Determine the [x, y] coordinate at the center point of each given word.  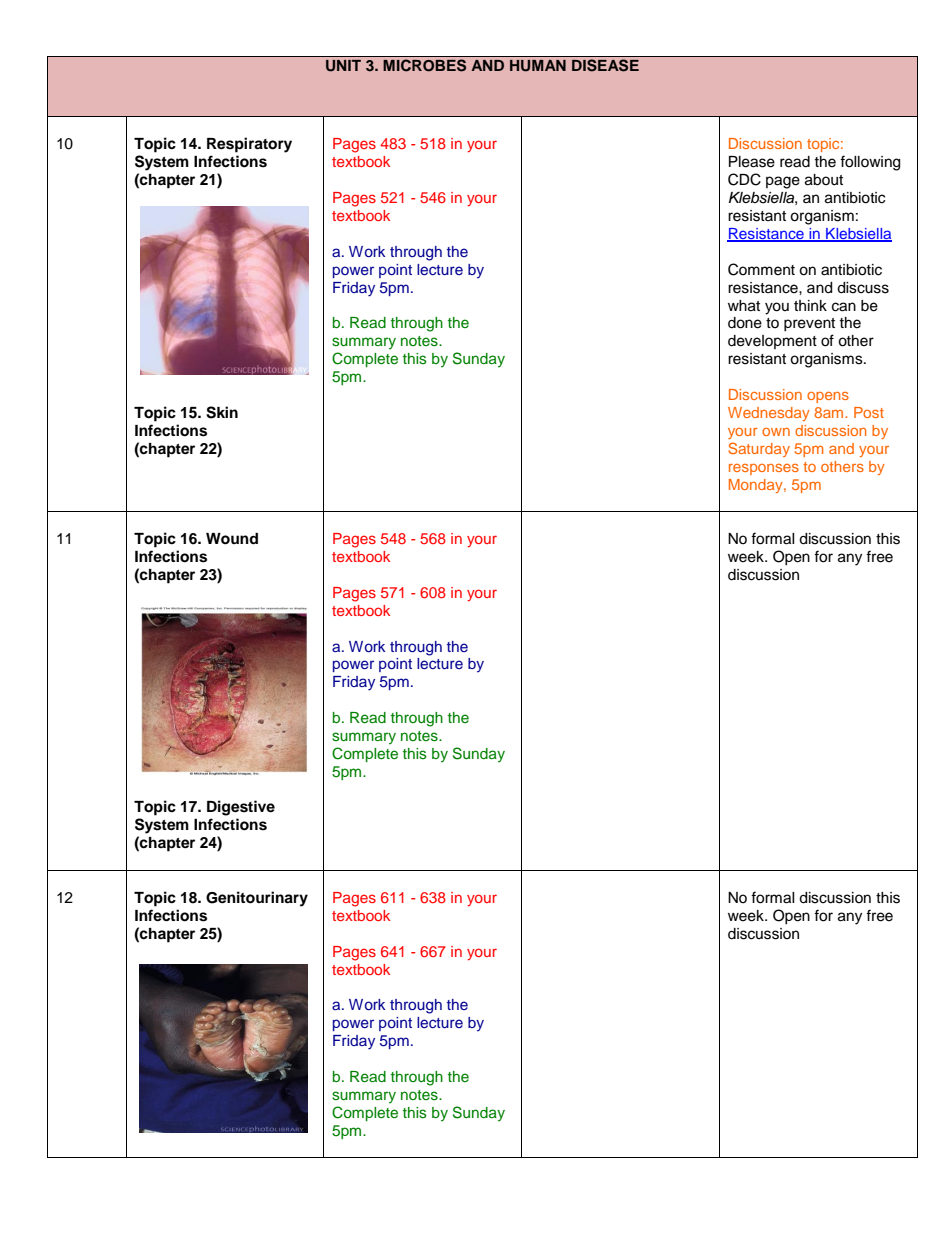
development [772, 342]
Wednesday [769, 414]
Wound [232, 539]
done [745, 323]
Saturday [759, 449]
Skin [222, 412]
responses [764, 469]
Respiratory [249, 145]
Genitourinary [257, 899]
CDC [744, 179]
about [824, 180]
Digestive [241, 808]
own [776, 432]
